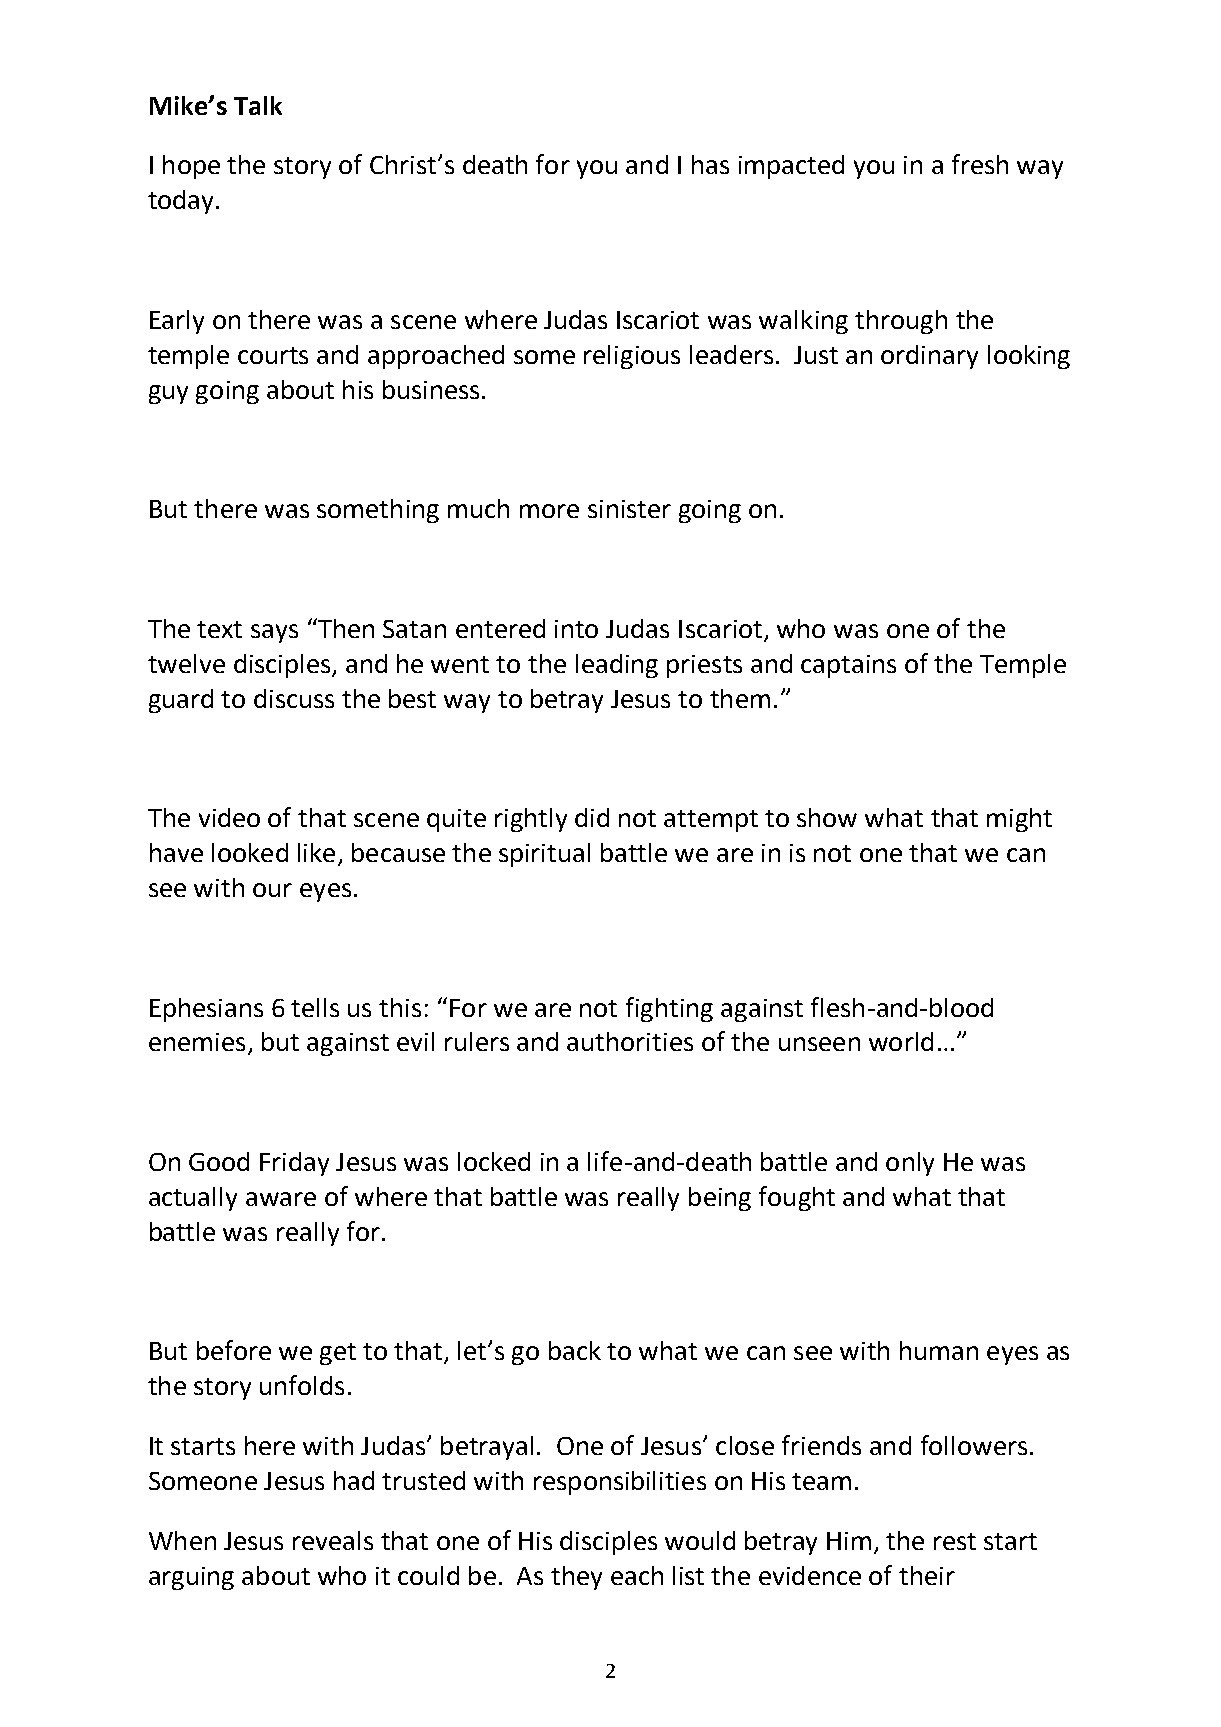 The image size is (1221, 1727). I want to click on looked, so click(250, 852).
